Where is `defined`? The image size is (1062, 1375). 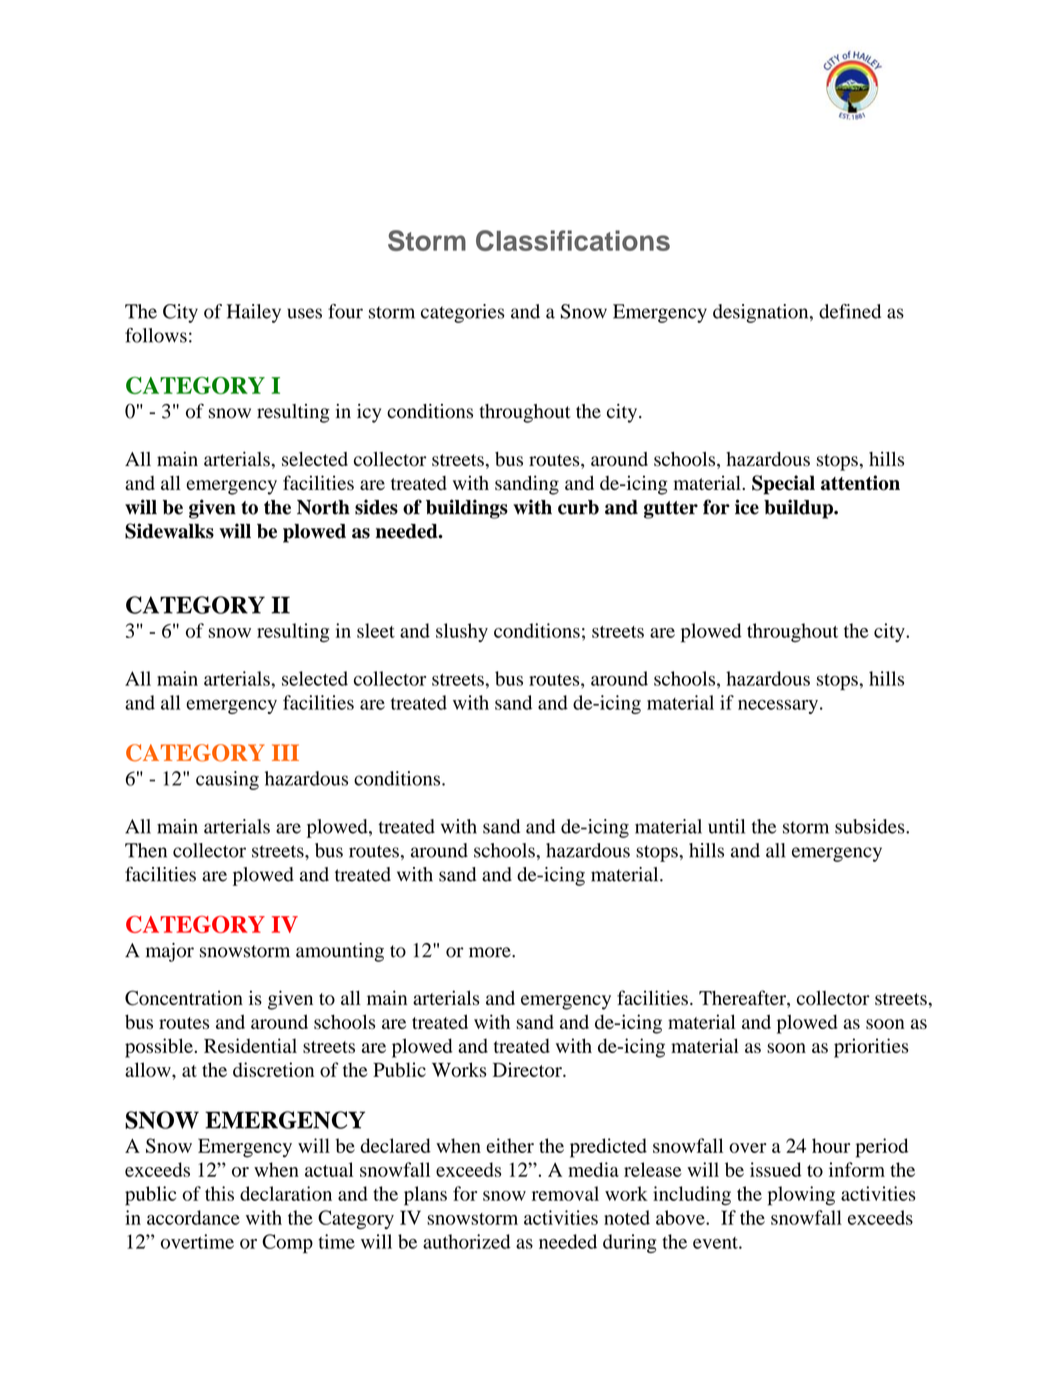 defined is located at coordinates (850, 311).
